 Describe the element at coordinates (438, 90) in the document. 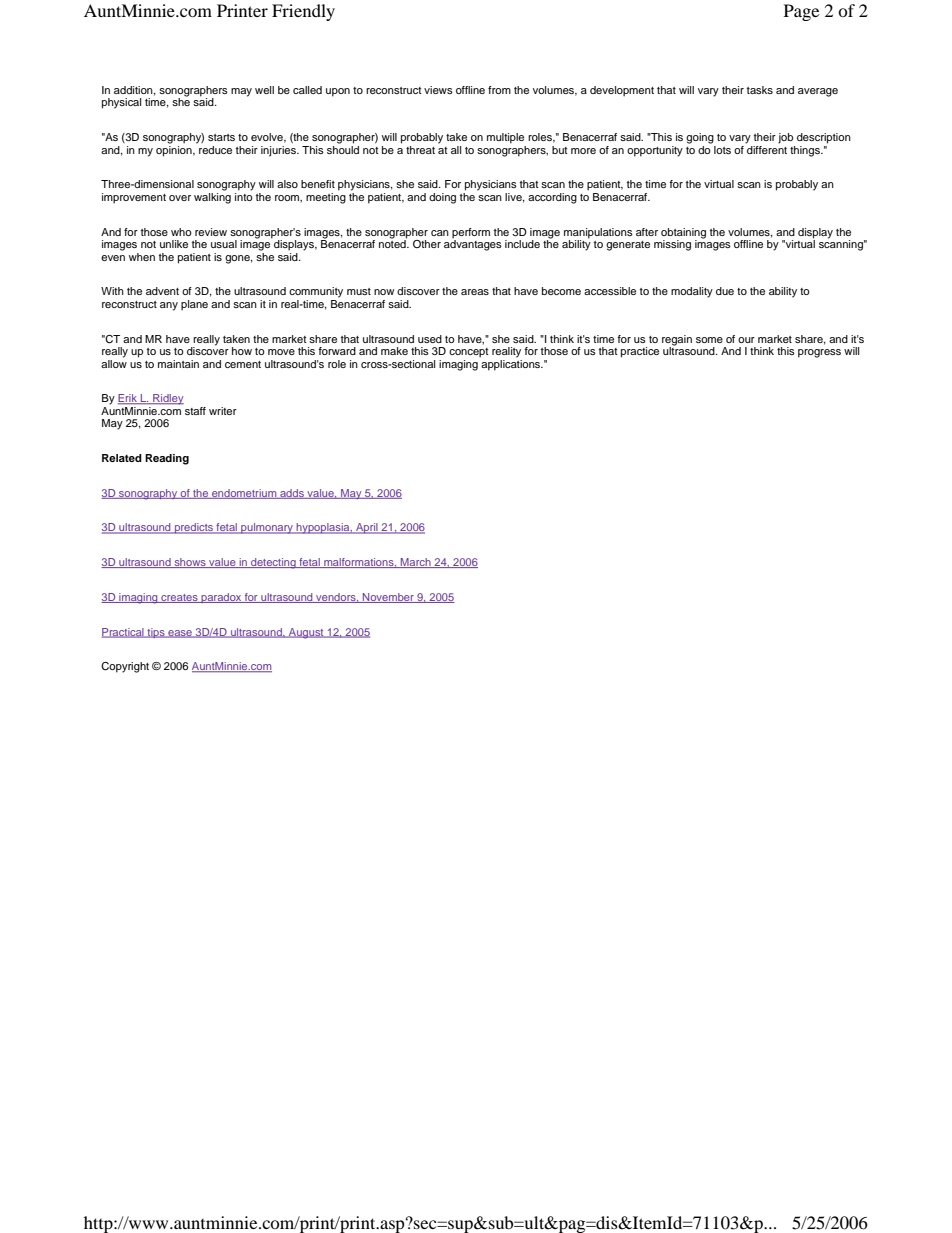

I see `views` at that location.
